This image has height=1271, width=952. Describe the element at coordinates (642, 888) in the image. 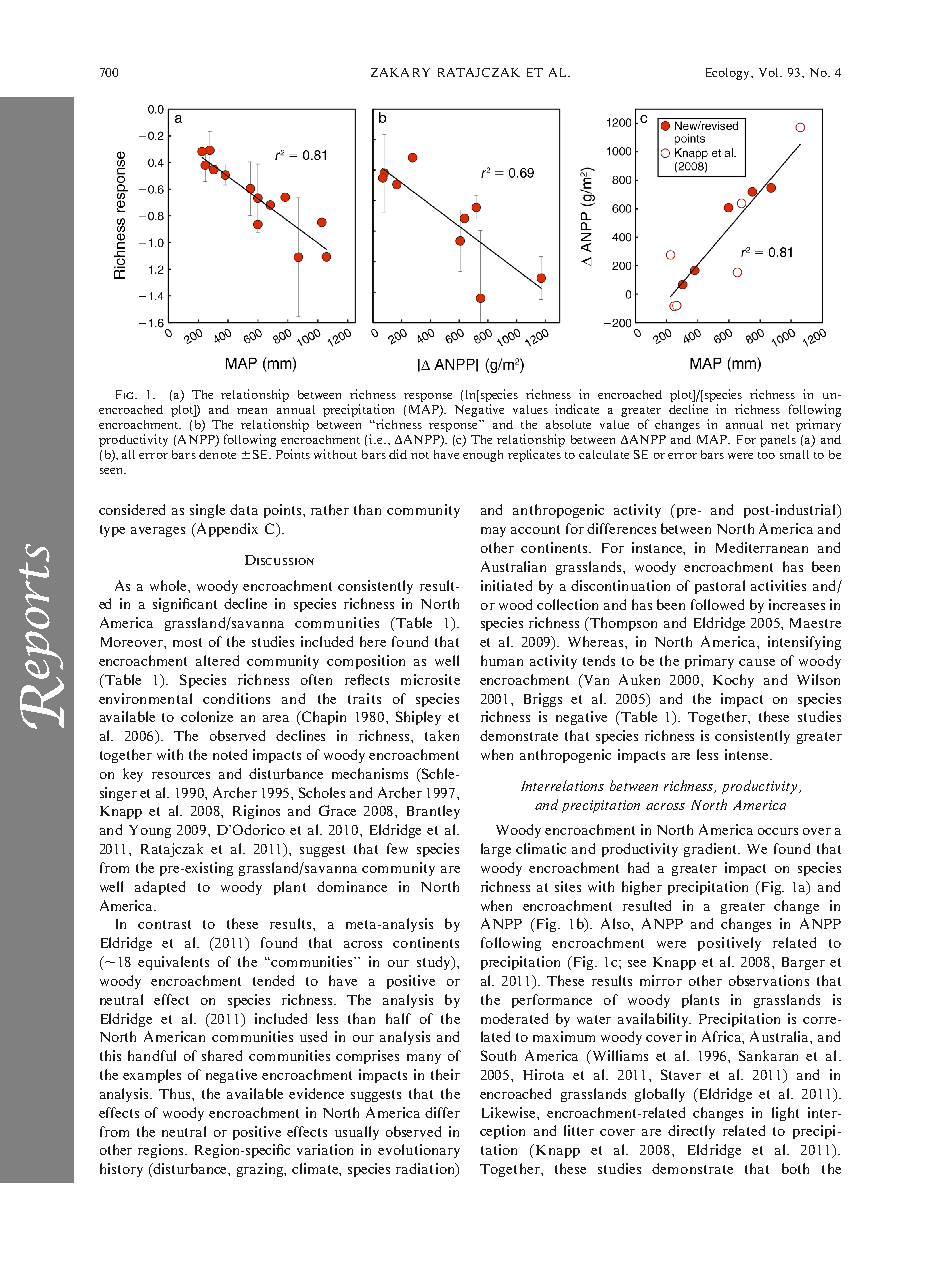

I see `higher` at that location.
